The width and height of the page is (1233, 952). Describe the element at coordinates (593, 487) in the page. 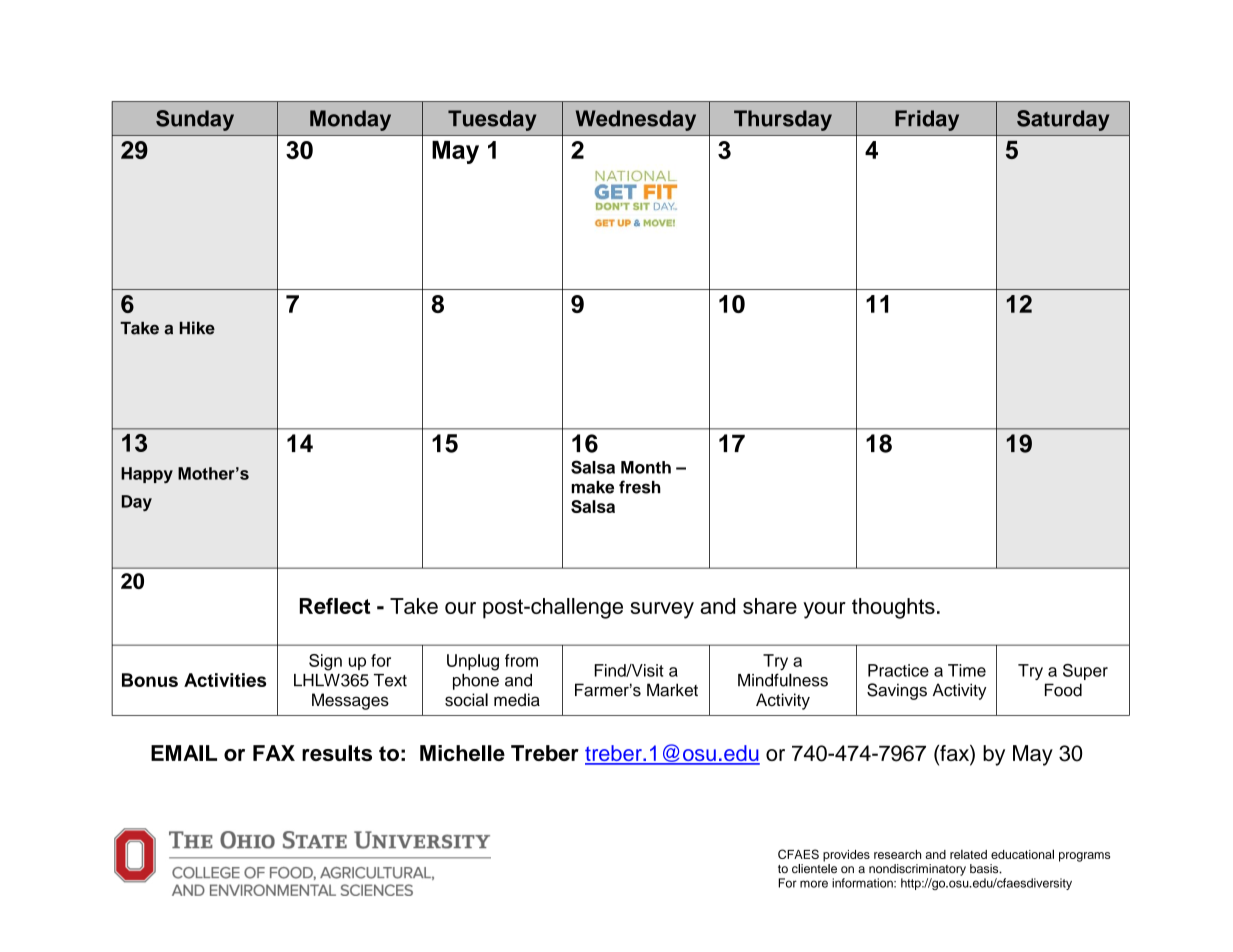

I see `make` at that location.
